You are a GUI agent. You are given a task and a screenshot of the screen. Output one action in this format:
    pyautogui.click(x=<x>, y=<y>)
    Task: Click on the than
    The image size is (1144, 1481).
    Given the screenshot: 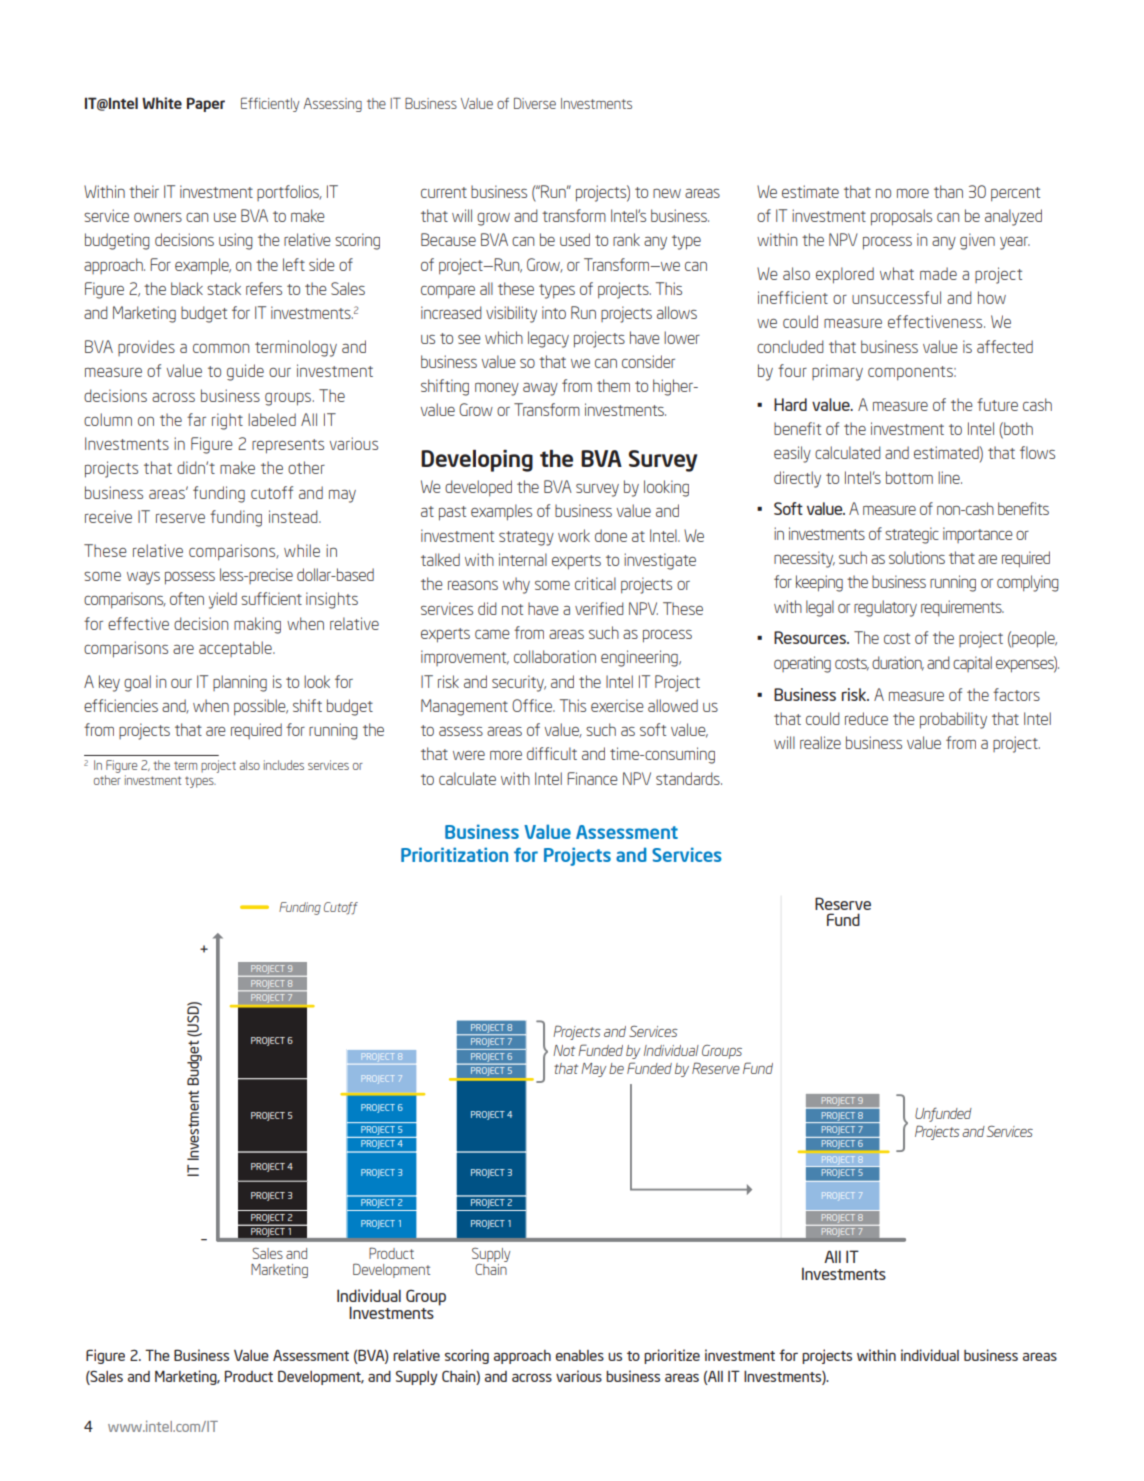 What is the action you would take?
    pyautogui.click(x=948, y=191)
